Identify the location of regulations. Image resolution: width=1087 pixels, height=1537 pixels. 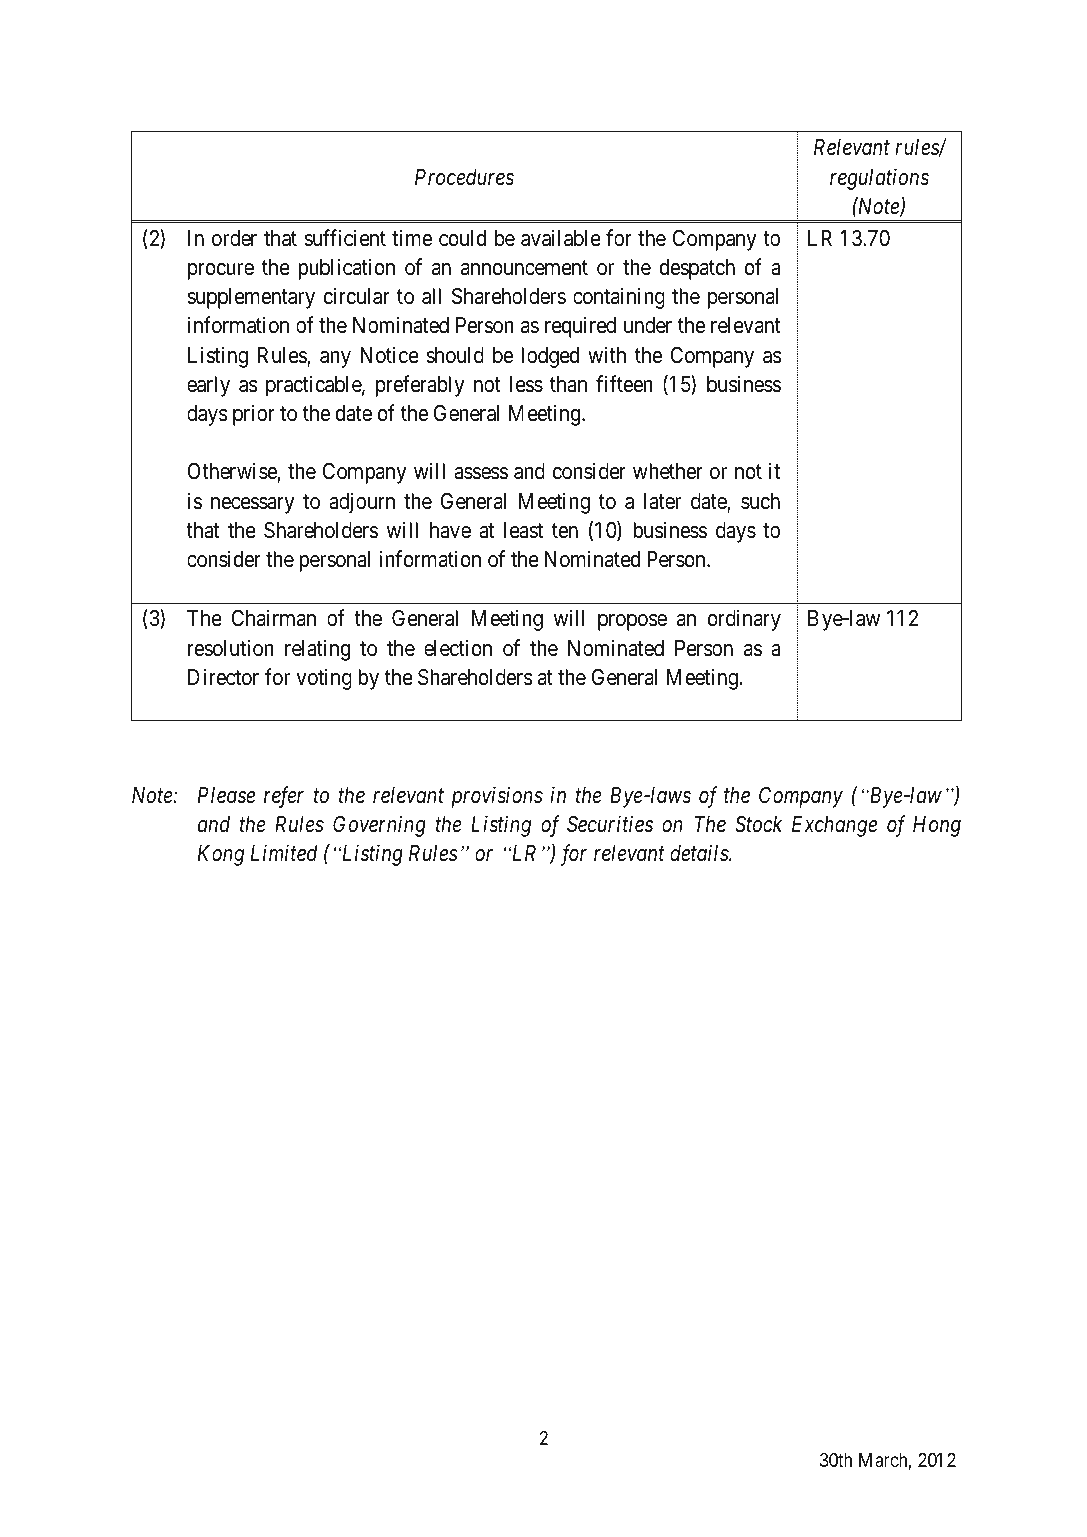
(879, 179).
